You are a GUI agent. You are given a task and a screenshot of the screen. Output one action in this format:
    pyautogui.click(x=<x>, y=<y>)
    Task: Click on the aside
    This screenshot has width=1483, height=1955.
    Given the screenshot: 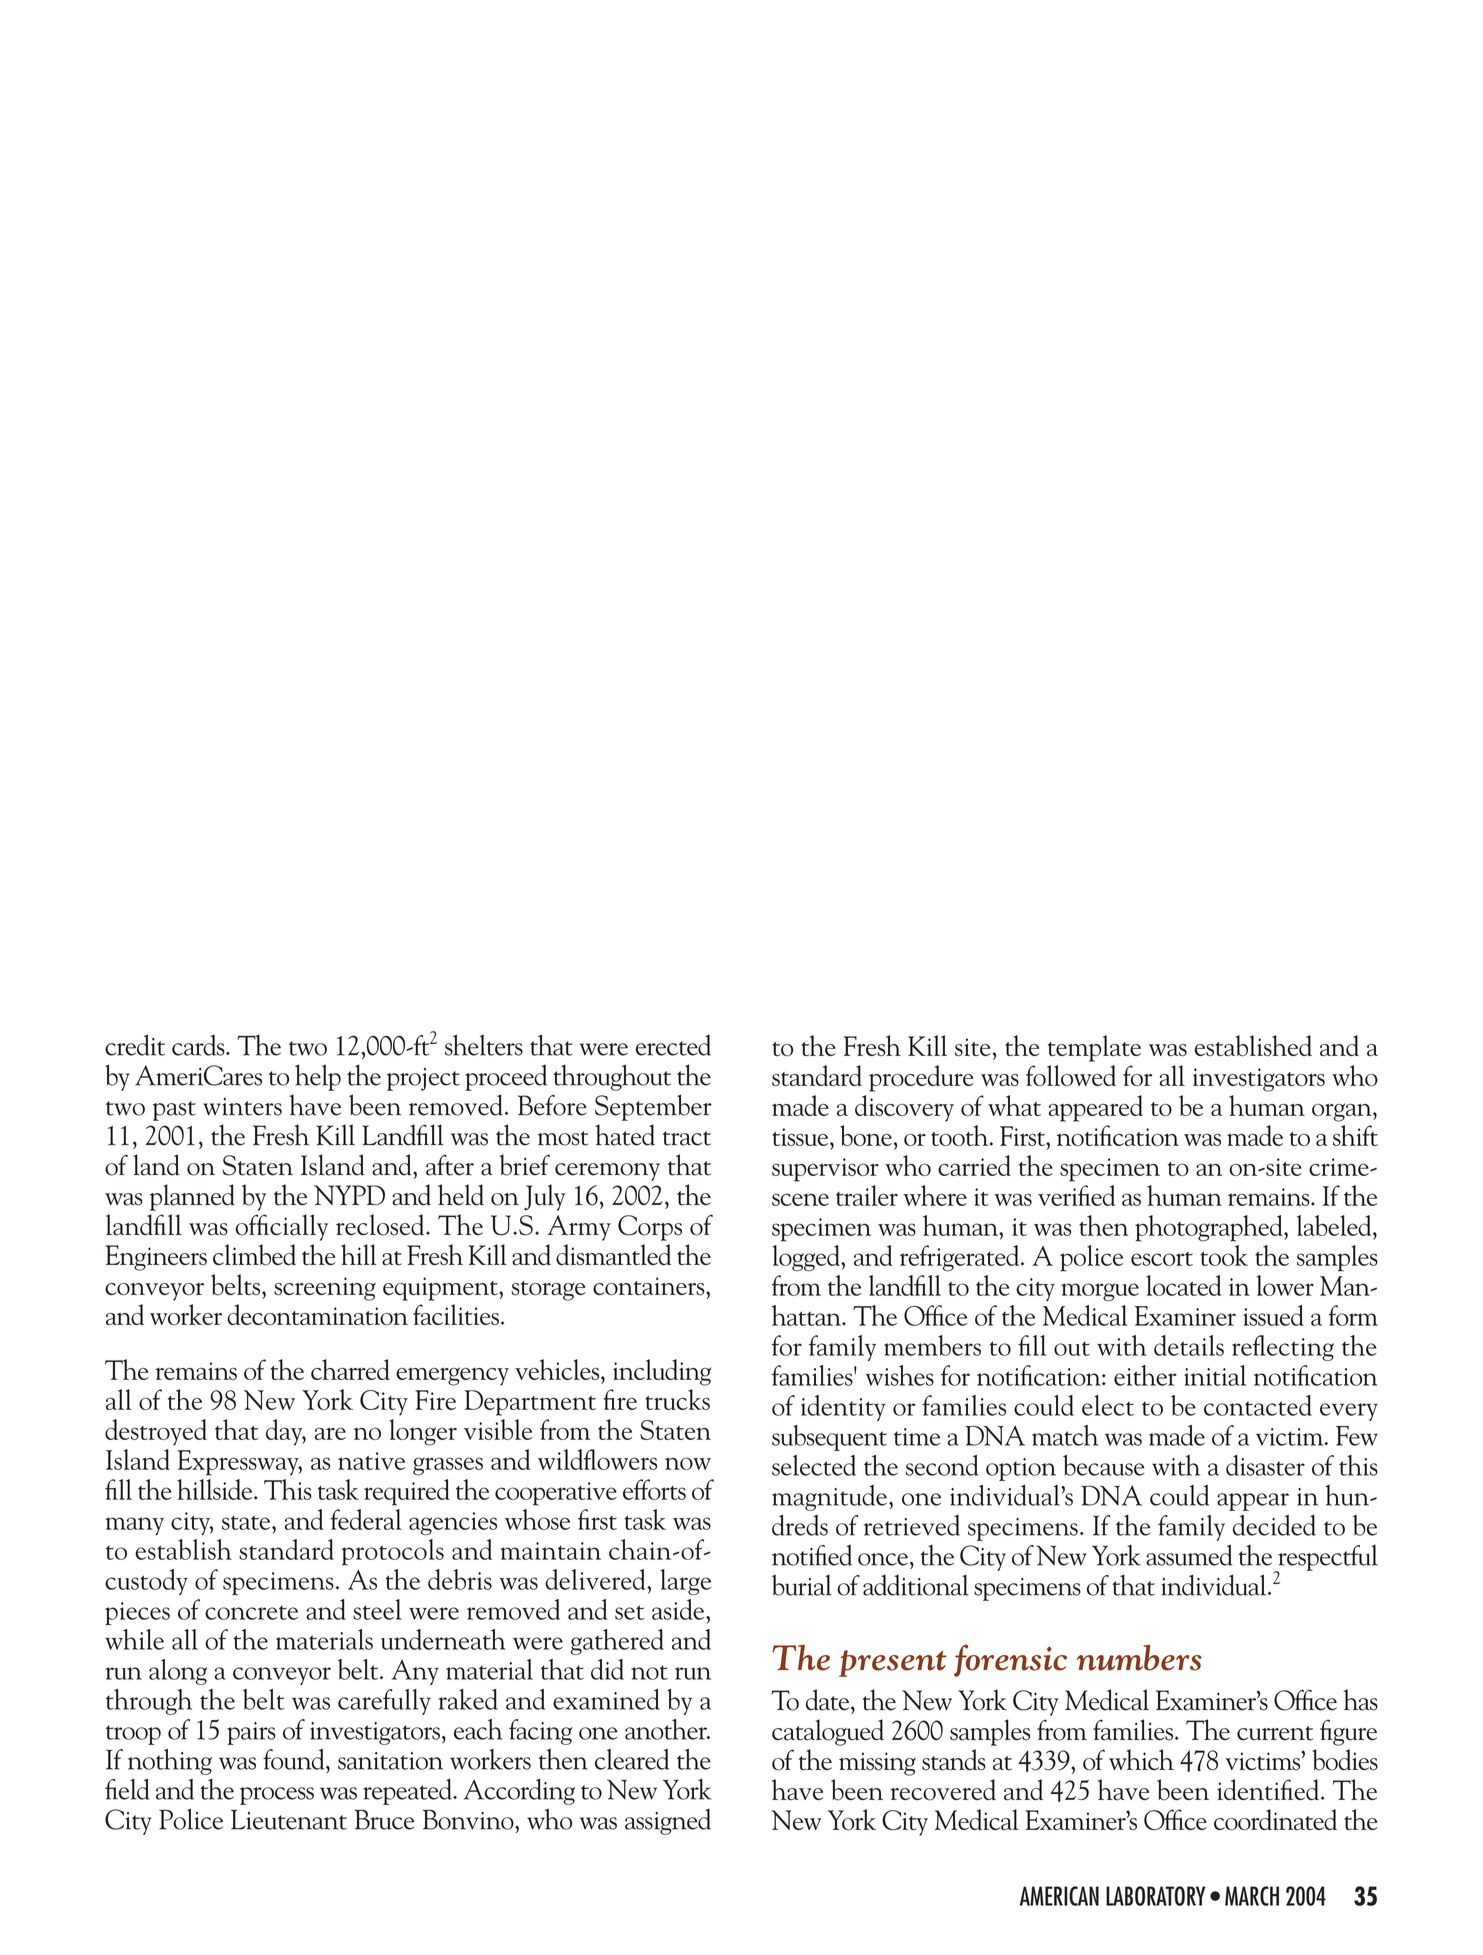 What is the action you would take?
    pyautogui.click(x=679, y=1609)
